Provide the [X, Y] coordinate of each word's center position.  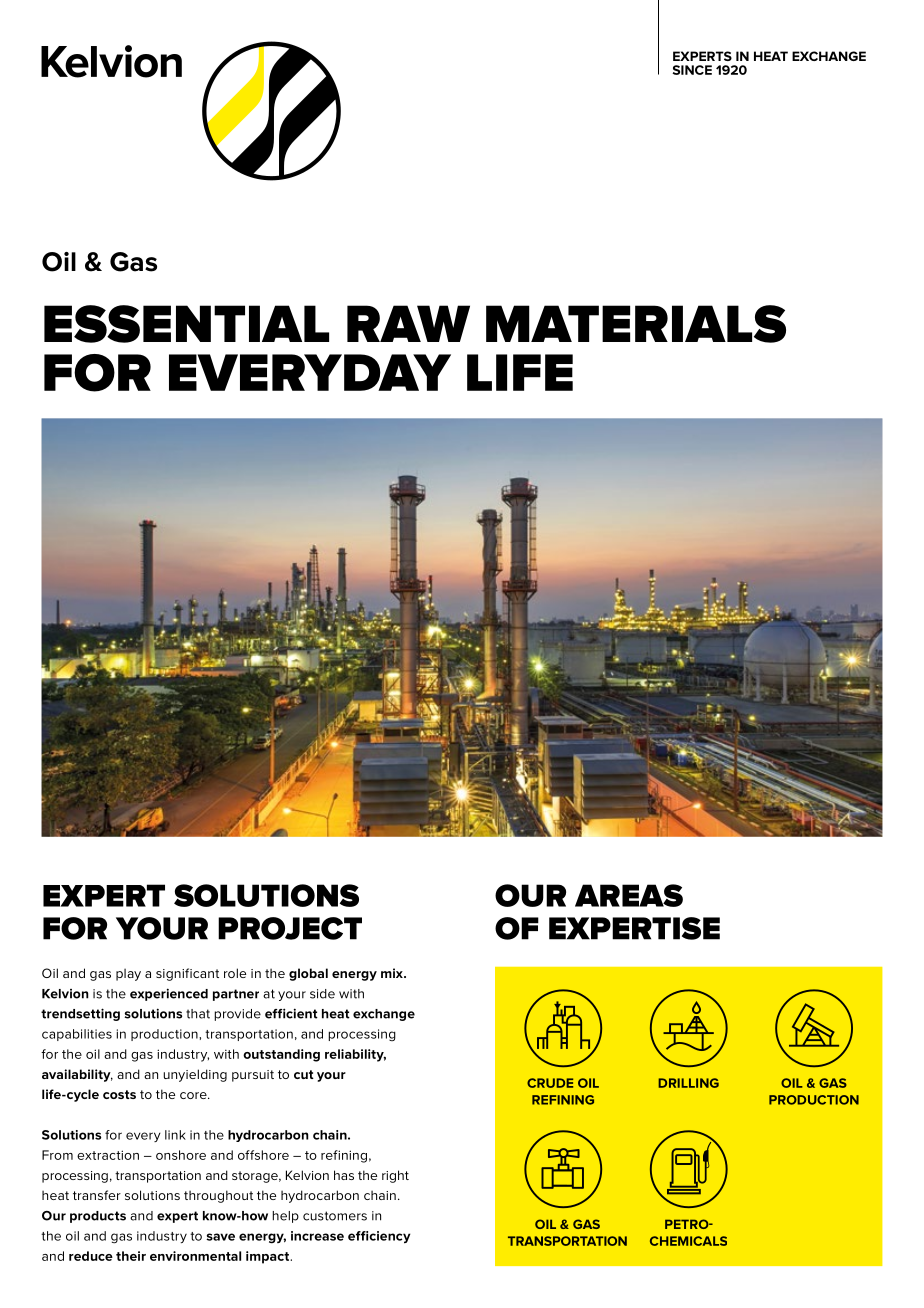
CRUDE [550, 1083]
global [308, 974]
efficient [291, 1013]
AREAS [629, 895]
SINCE [692, 70]
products [98, 1217]
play [128, 974]
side [322, 994]
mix [393, 973]
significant [187, 974]
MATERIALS [636, 324]
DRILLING [688, 1083]
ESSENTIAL [186, 324]
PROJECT [290, 928]
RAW [408, 323]
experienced [169, 994]
